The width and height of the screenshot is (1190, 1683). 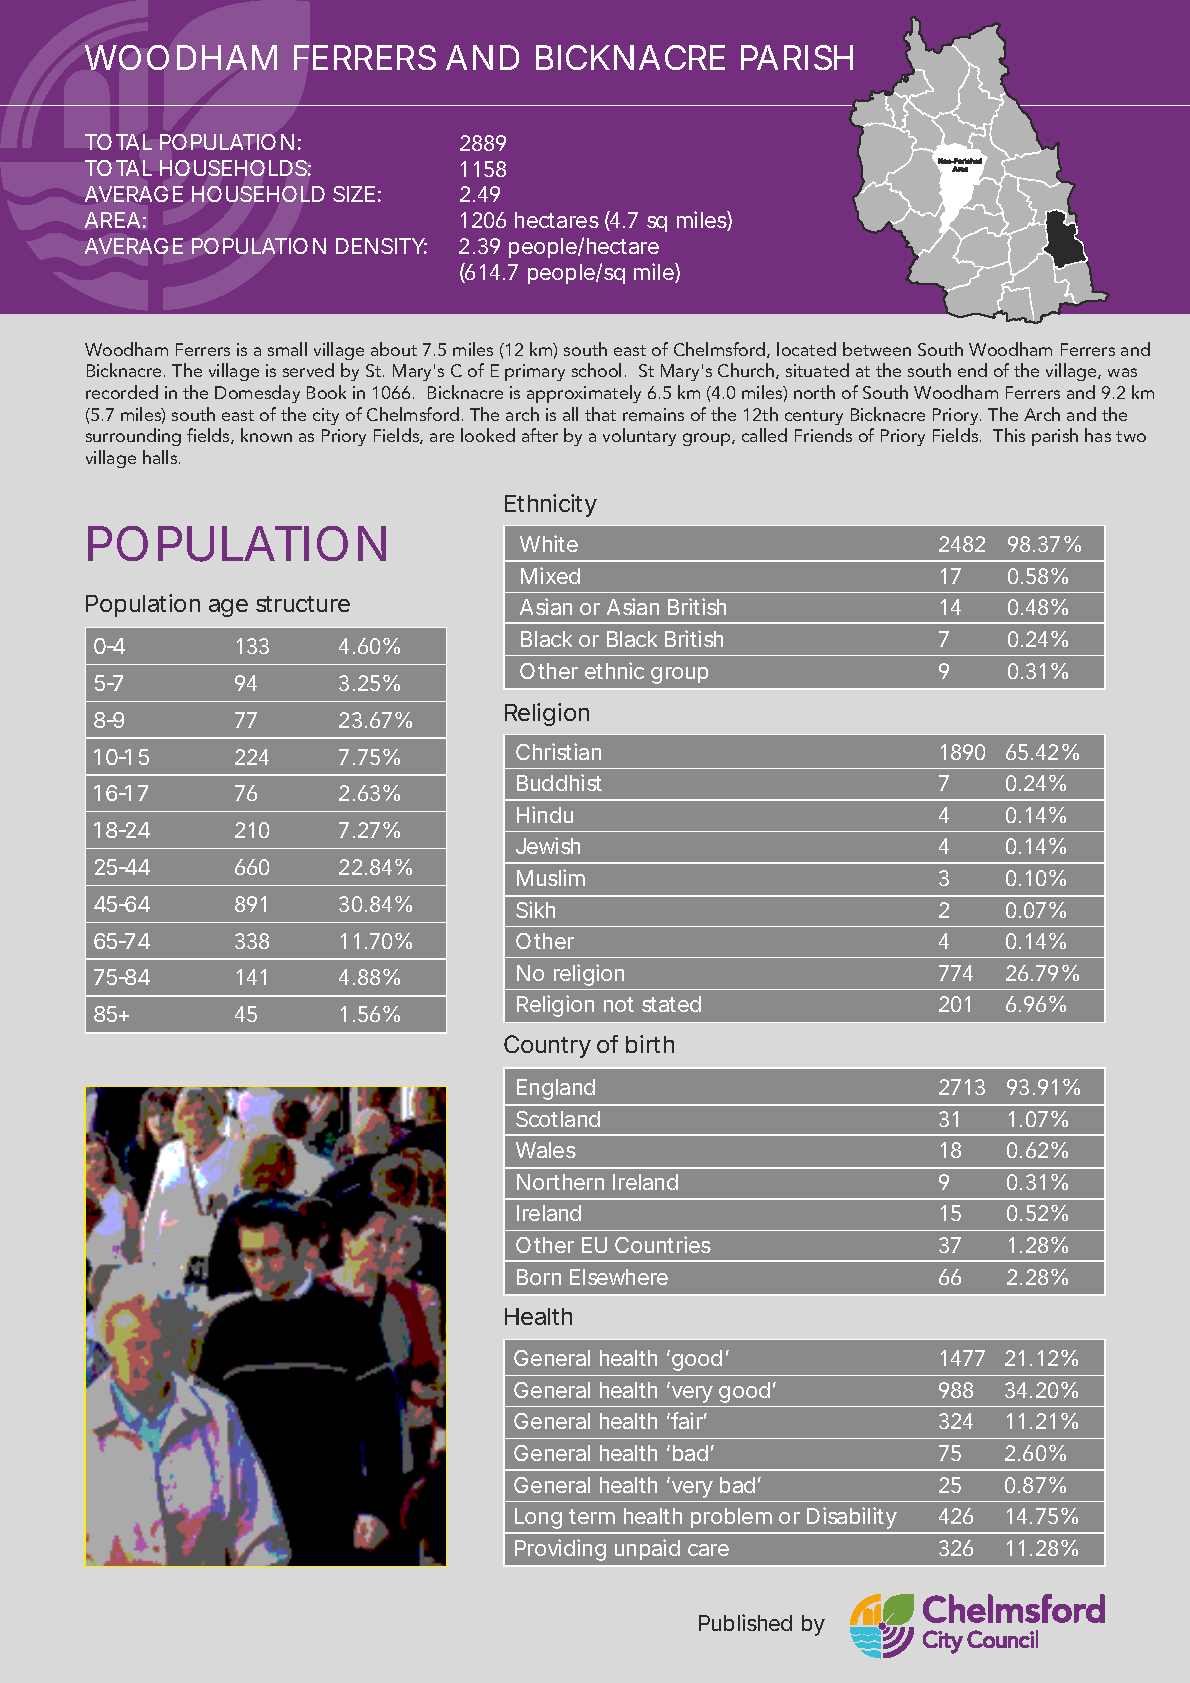 I want to click on unpaid, so click(x=647, y=1549).
